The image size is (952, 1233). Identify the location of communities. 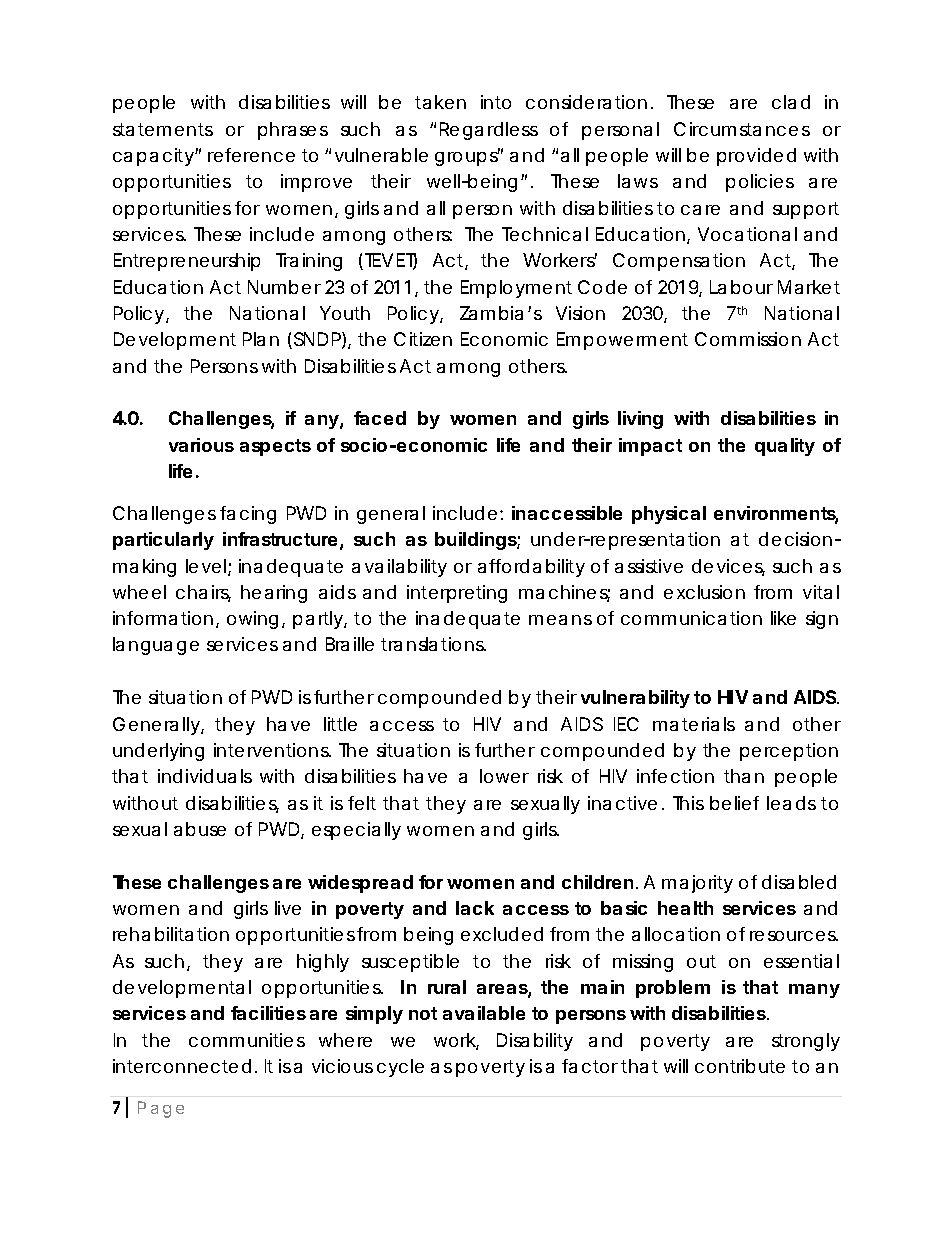
(247, 1040).
